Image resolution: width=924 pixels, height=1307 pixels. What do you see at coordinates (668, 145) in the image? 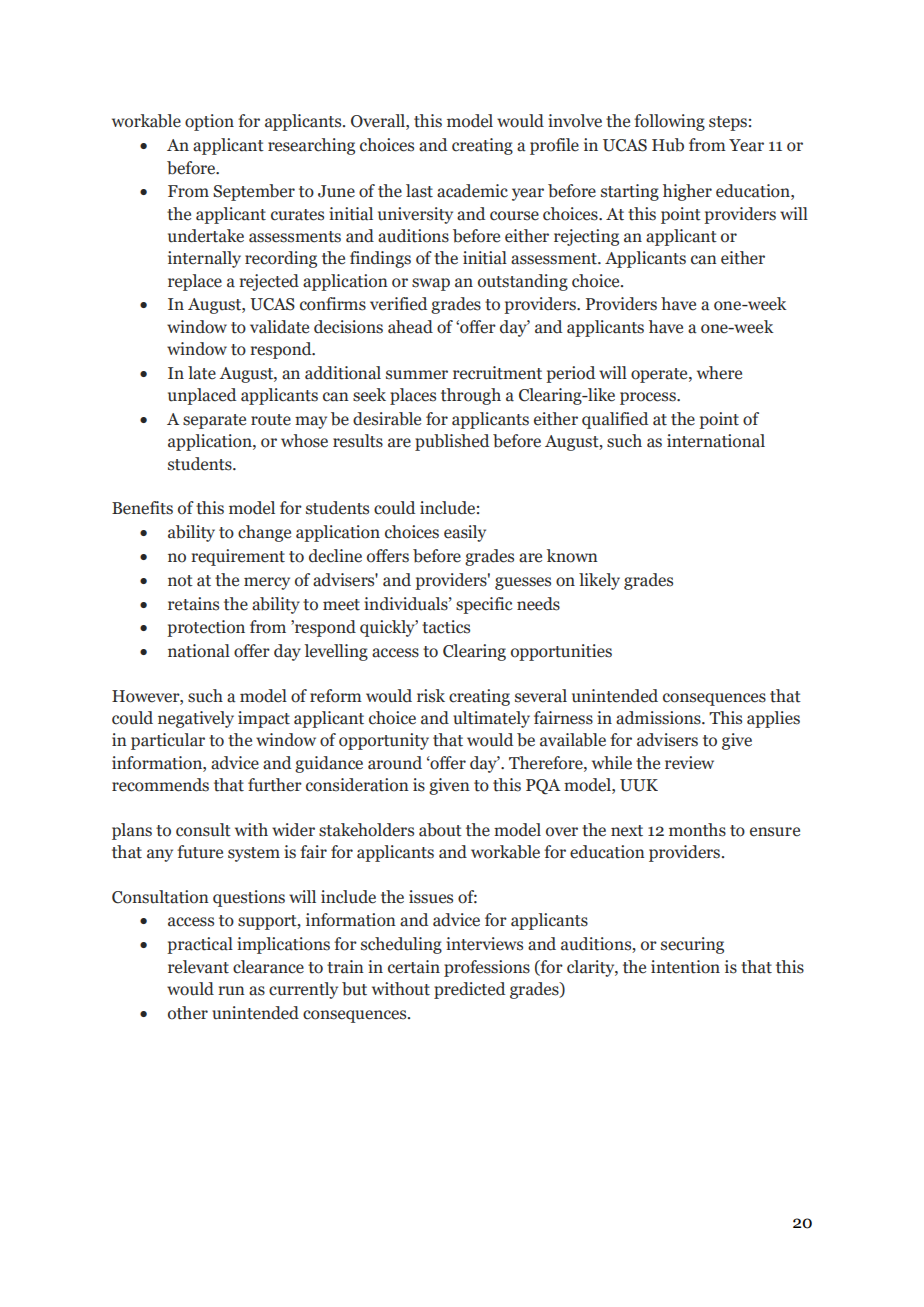
I see `Hub` at bounding box center [668, 145].
